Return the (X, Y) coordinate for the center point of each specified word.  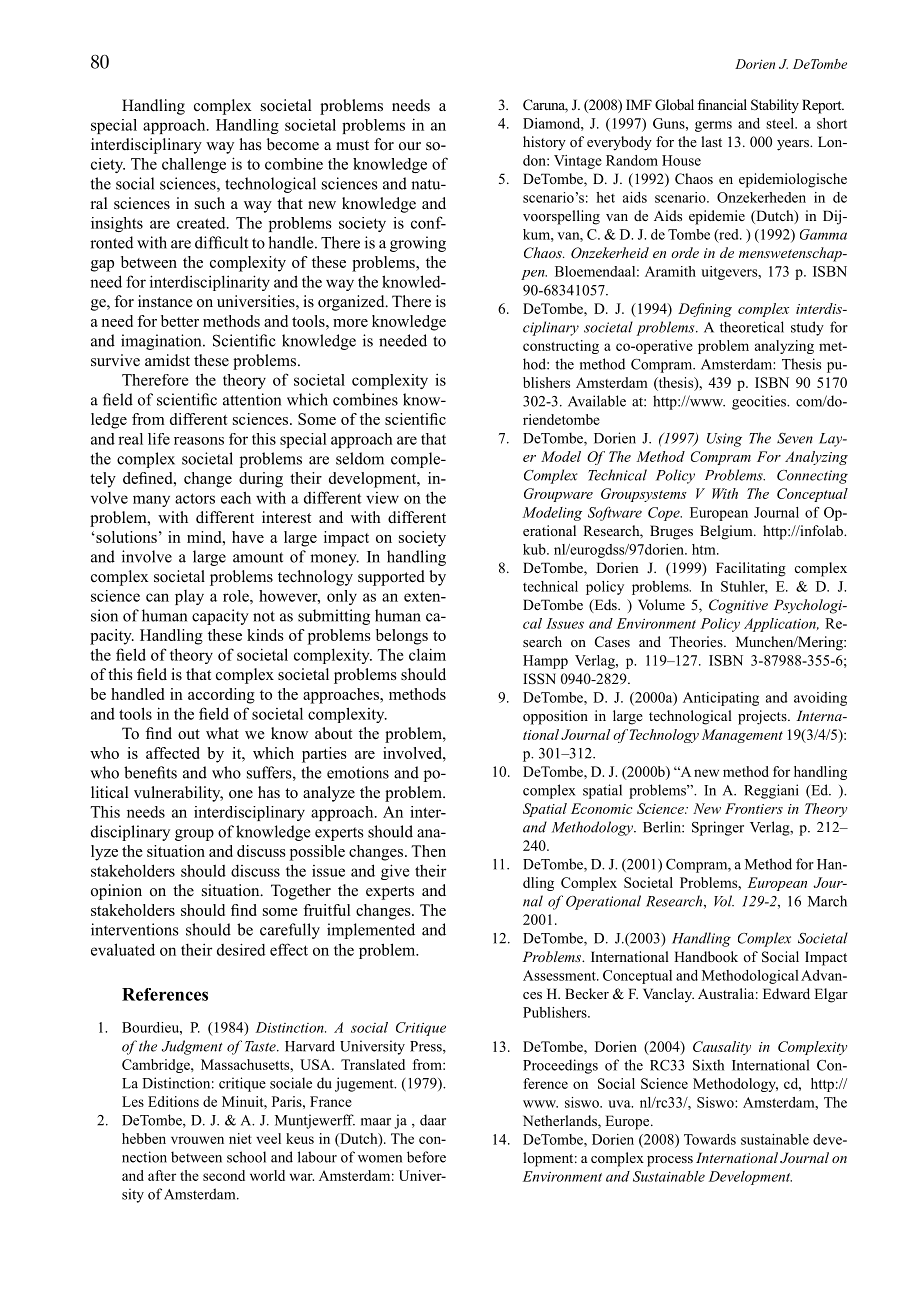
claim (427, 654)
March (827, 901)
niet (240, 1138)
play (189, 597)
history (544, 143)
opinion (116, 892)
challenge (194, 165)
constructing (561, 347)
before (426, 1157)
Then (428, 851)
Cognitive (738, 606)
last (711, 141)
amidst (167, 360)
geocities (760, 402)
